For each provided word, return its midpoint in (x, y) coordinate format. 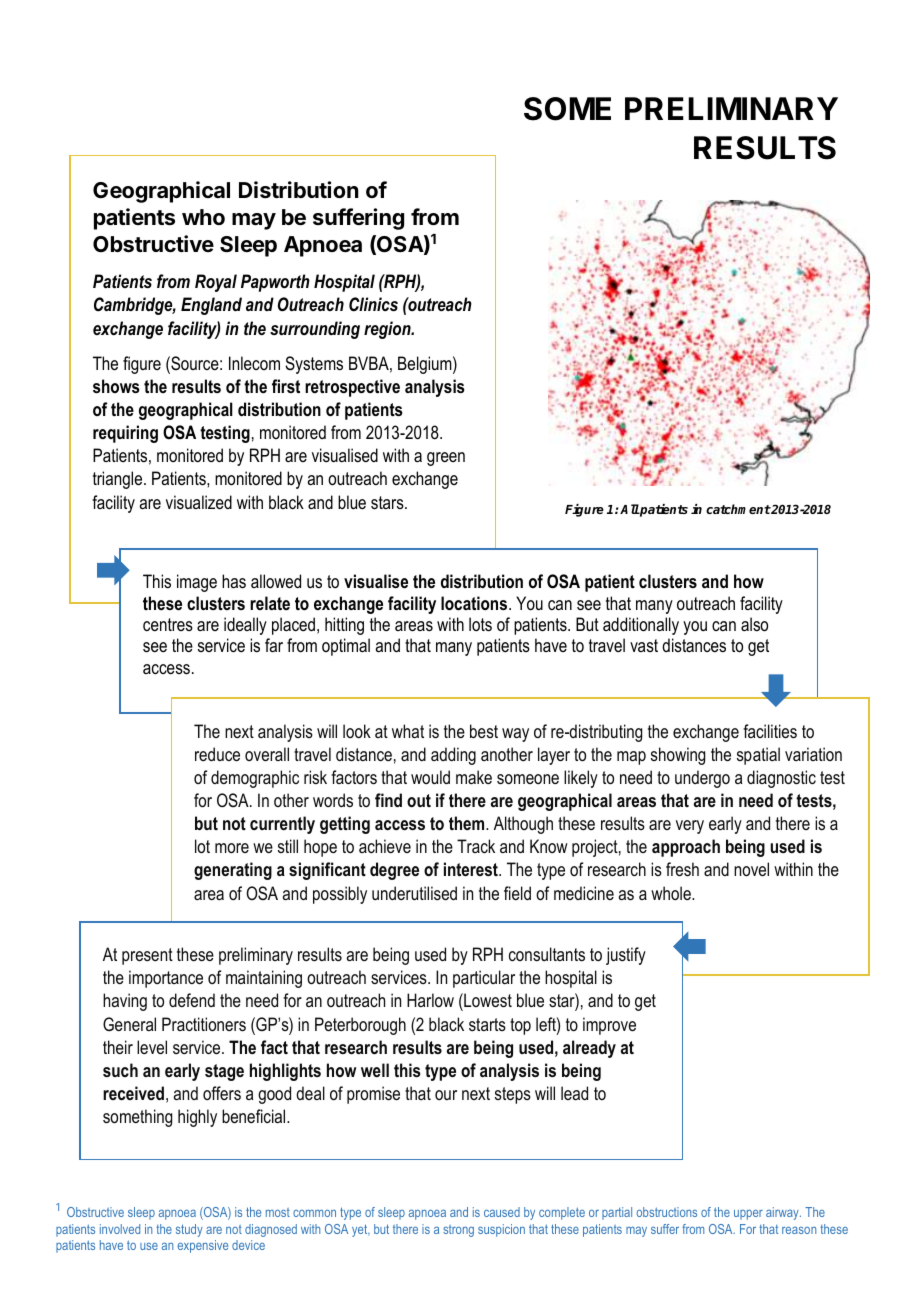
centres (168, 624)
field (517, 893)
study (189, 1230)
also (754, 624)
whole (672, 893)
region (388, 330)
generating (233, 871)
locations (475, 603)
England (211, 306)
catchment (738, 509)
